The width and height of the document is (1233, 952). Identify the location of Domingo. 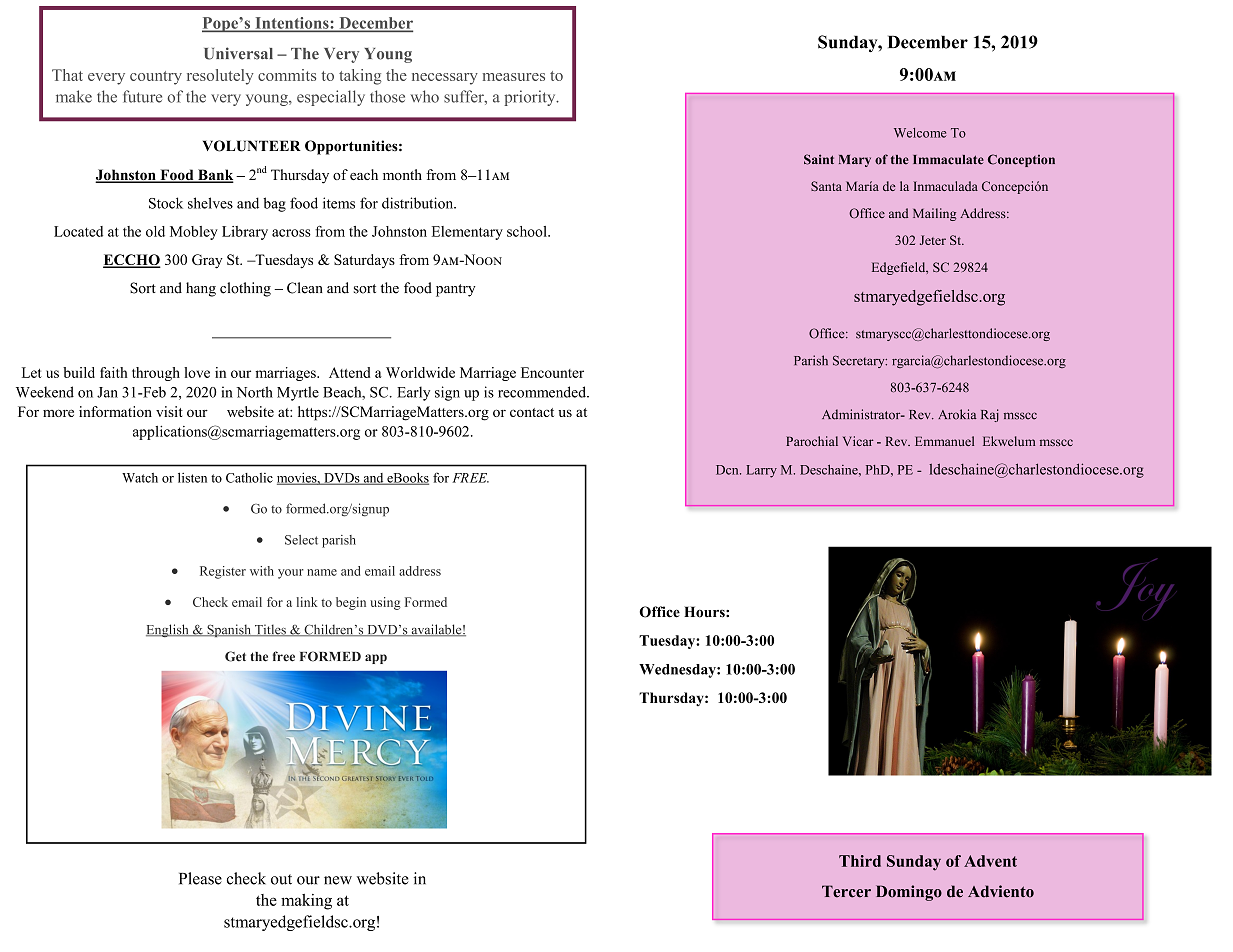
(909, 893).
